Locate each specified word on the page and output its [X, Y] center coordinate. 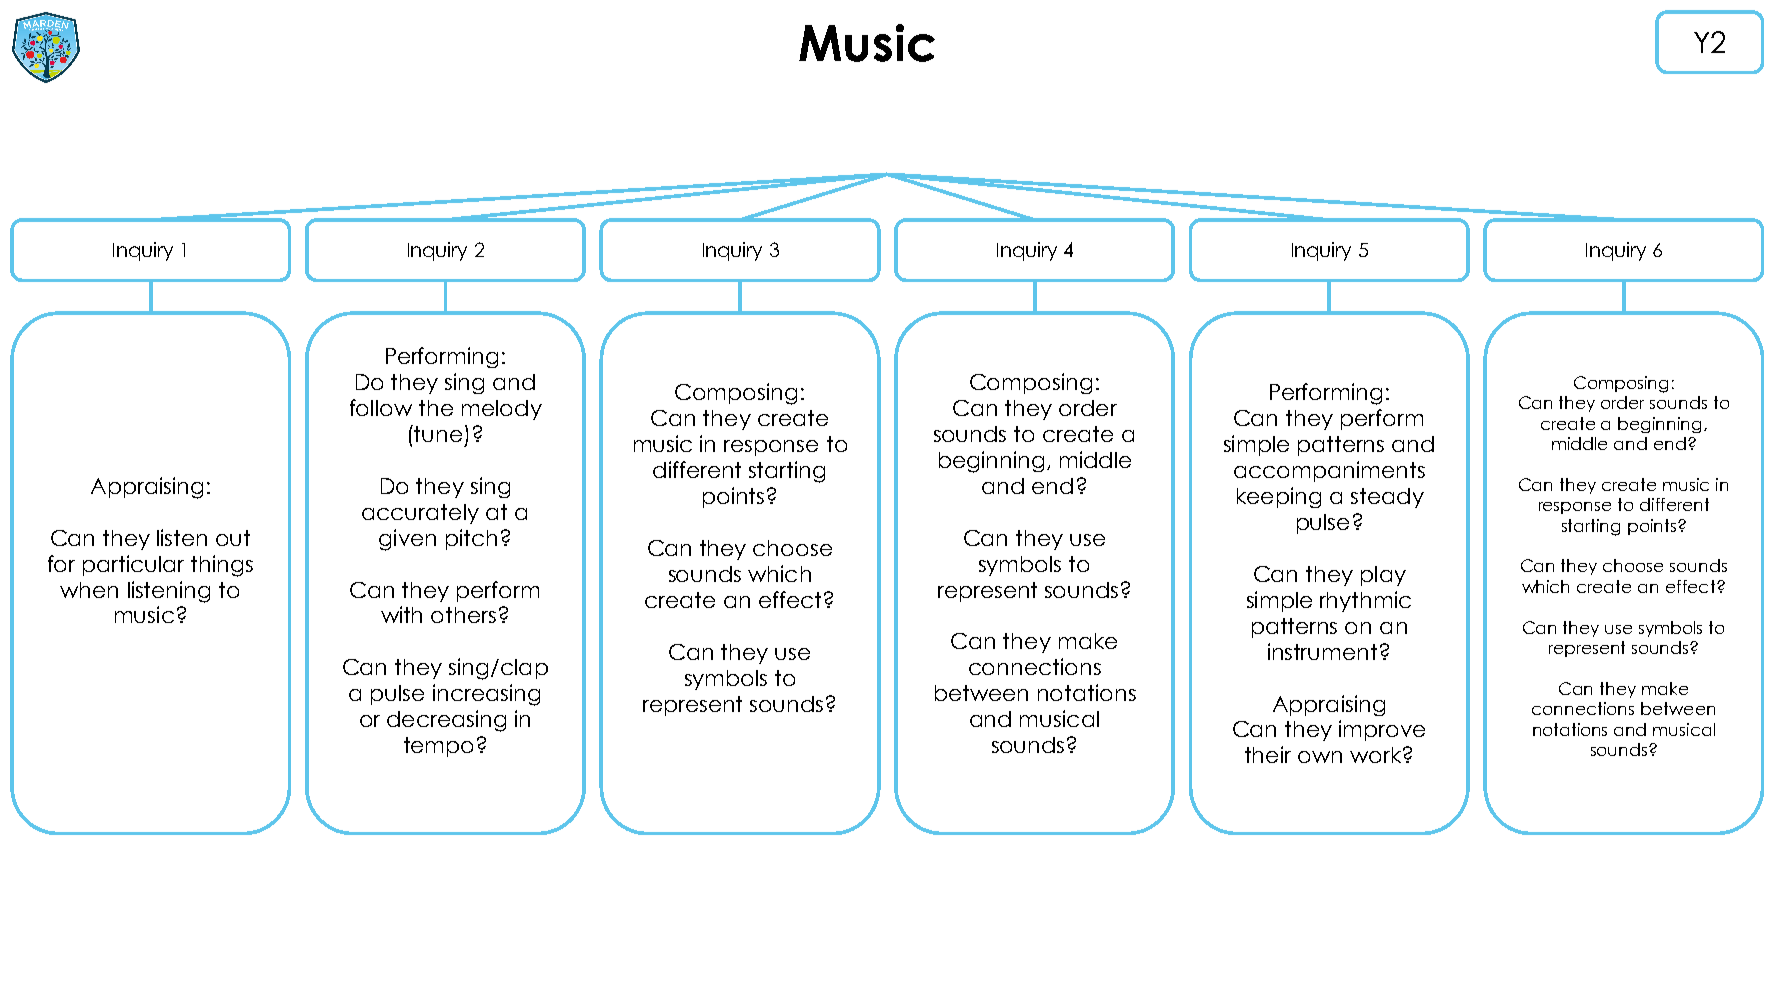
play [1383, 576]
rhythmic [1365, 601]
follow [381, 407]
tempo [438, 747]
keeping [1279, 497]
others [463, 615]
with [401, 614]
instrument [1322, 651]
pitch [471, 539]
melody [502, 410]
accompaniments [1329, 471]
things [222, 566]
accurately [420, 514]
